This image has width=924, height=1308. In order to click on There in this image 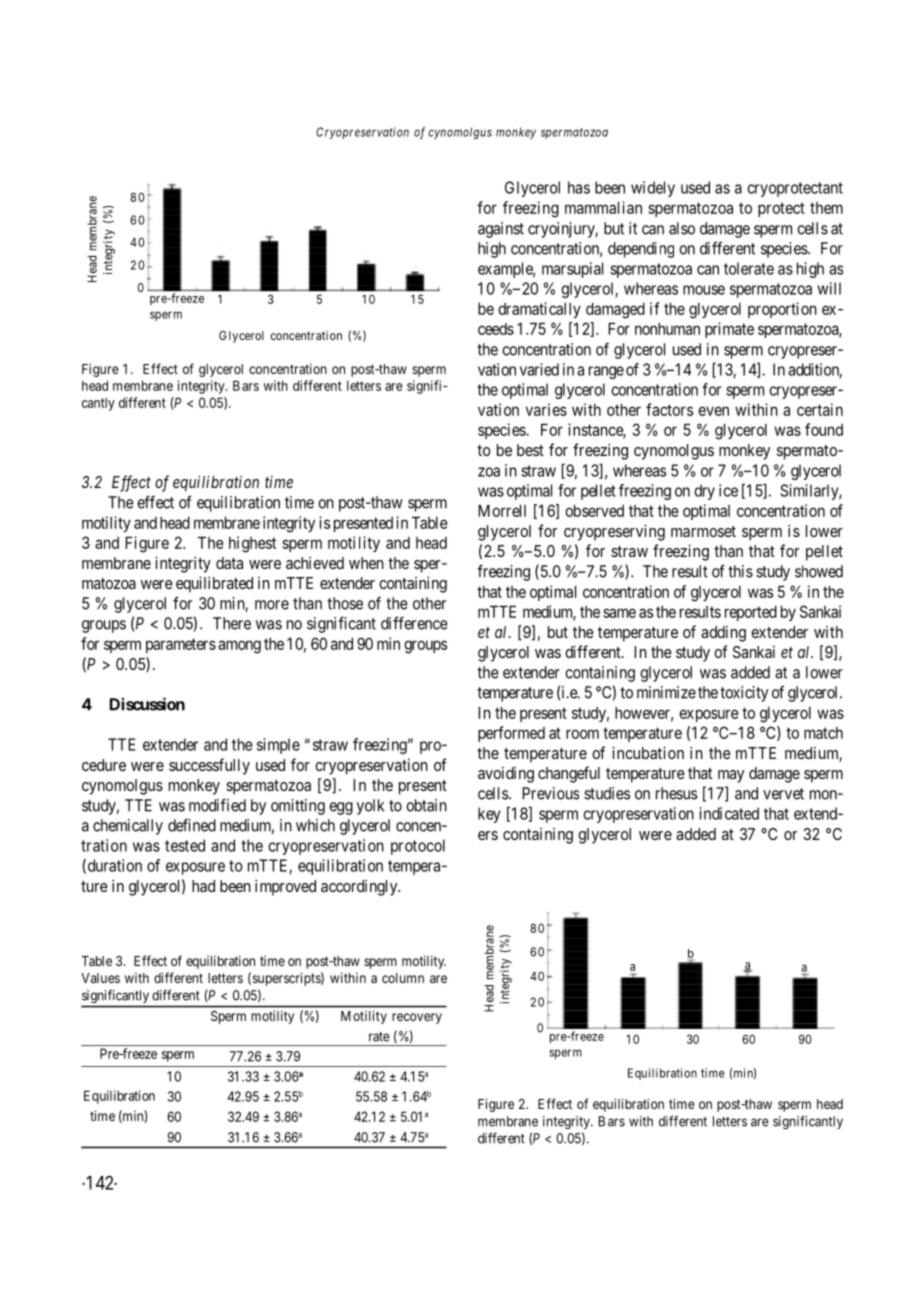, I will do `click(232, 623)`.
